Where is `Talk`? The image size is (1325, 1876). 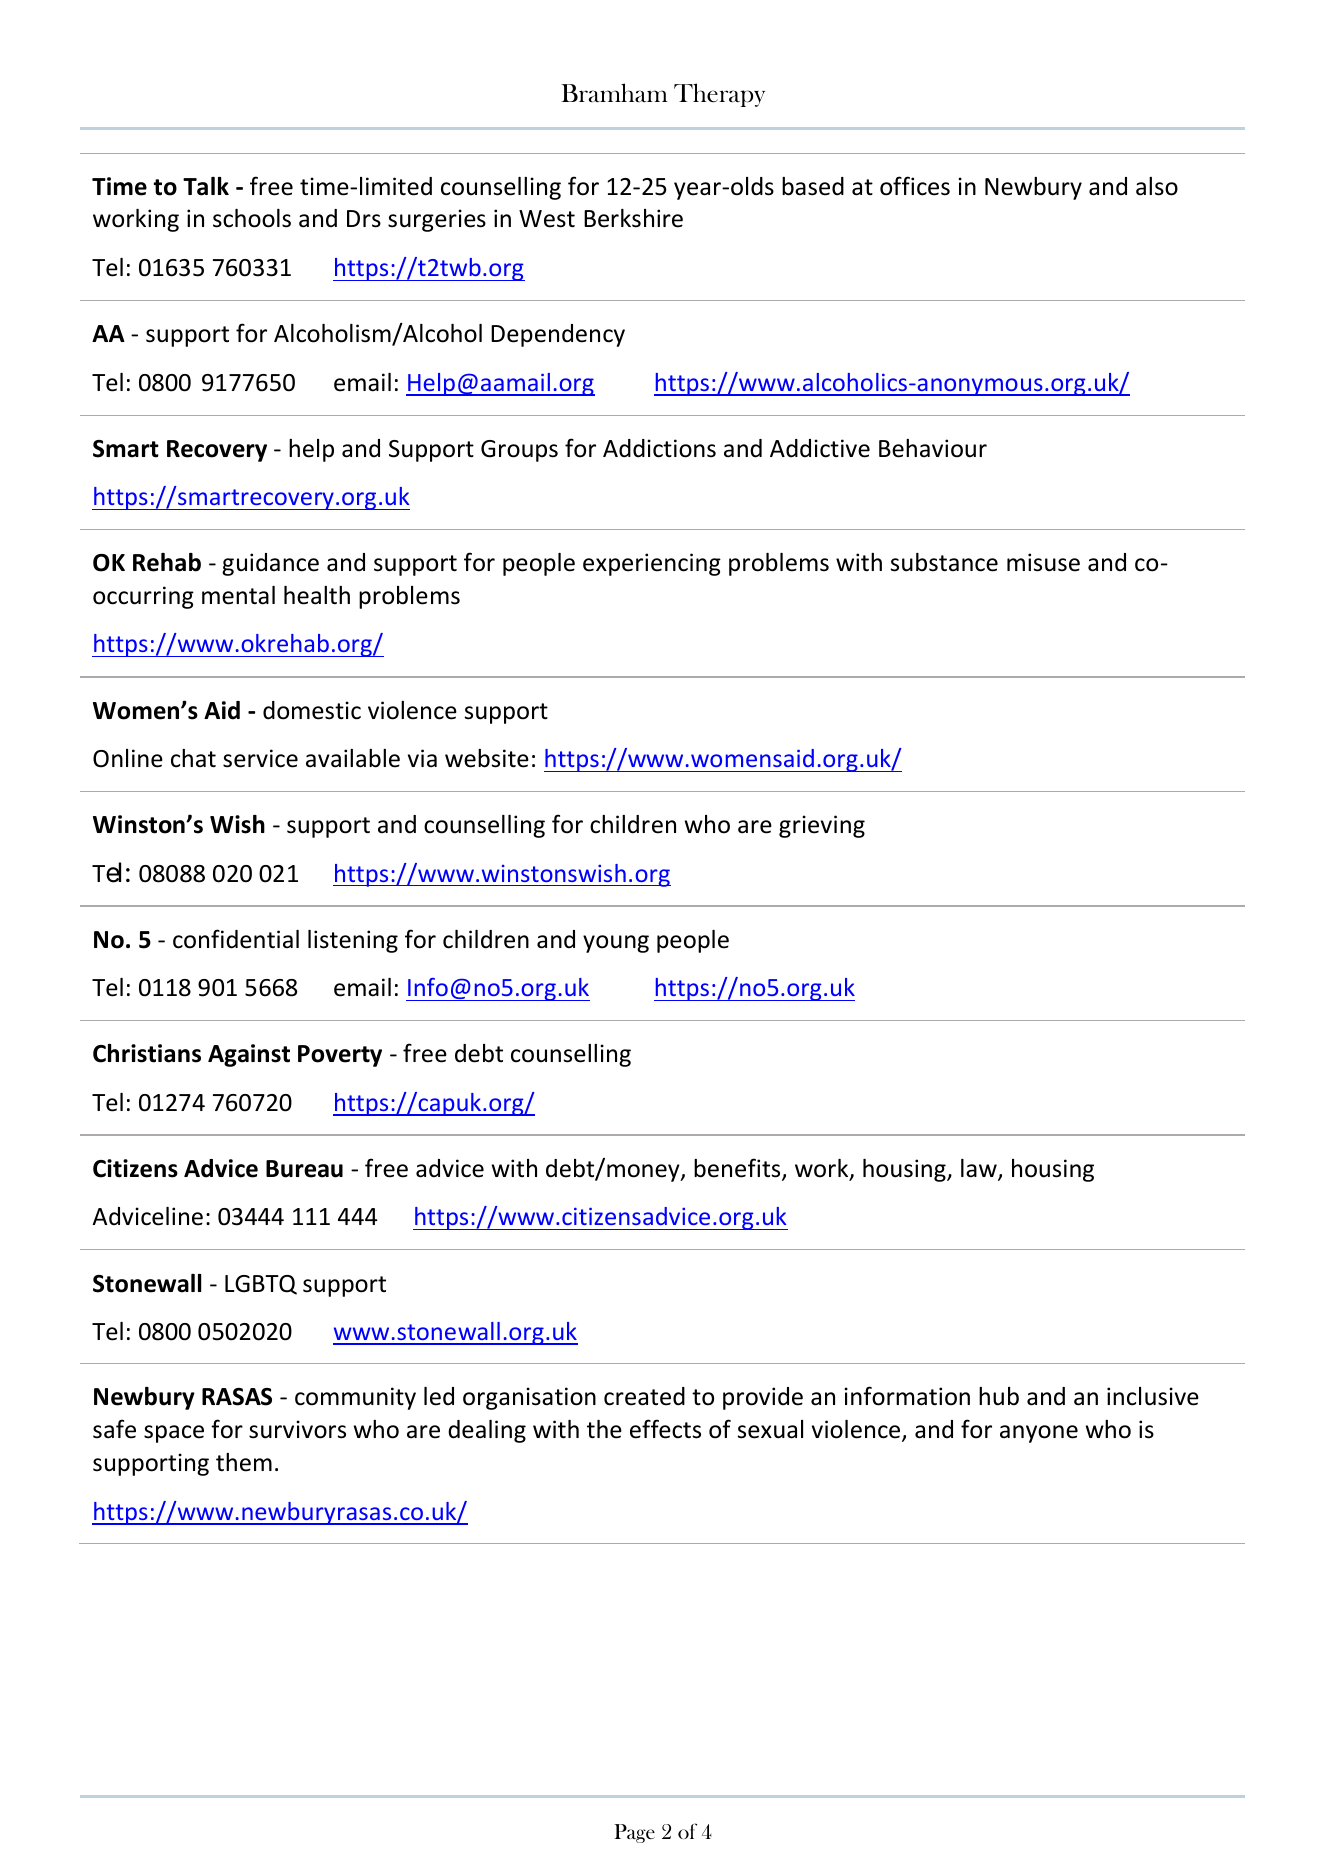
Talk is located at coordinates (206, 186).
